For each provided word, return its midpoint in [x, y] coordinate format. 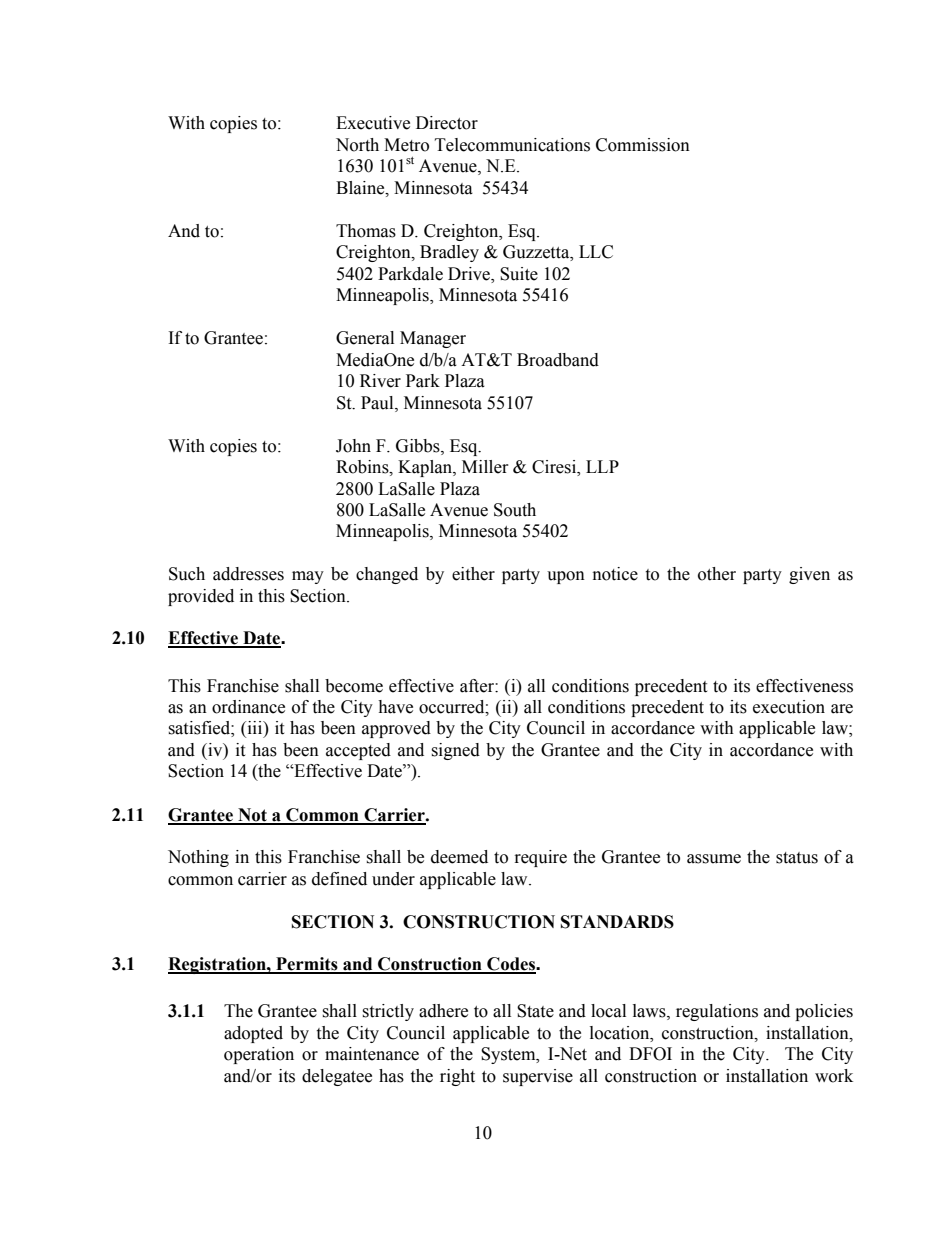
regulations [717, 1012]
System [509, 1055]
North [357, 145]
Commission [643, 145]
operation [259, 1055]
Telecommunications [512, 145]
